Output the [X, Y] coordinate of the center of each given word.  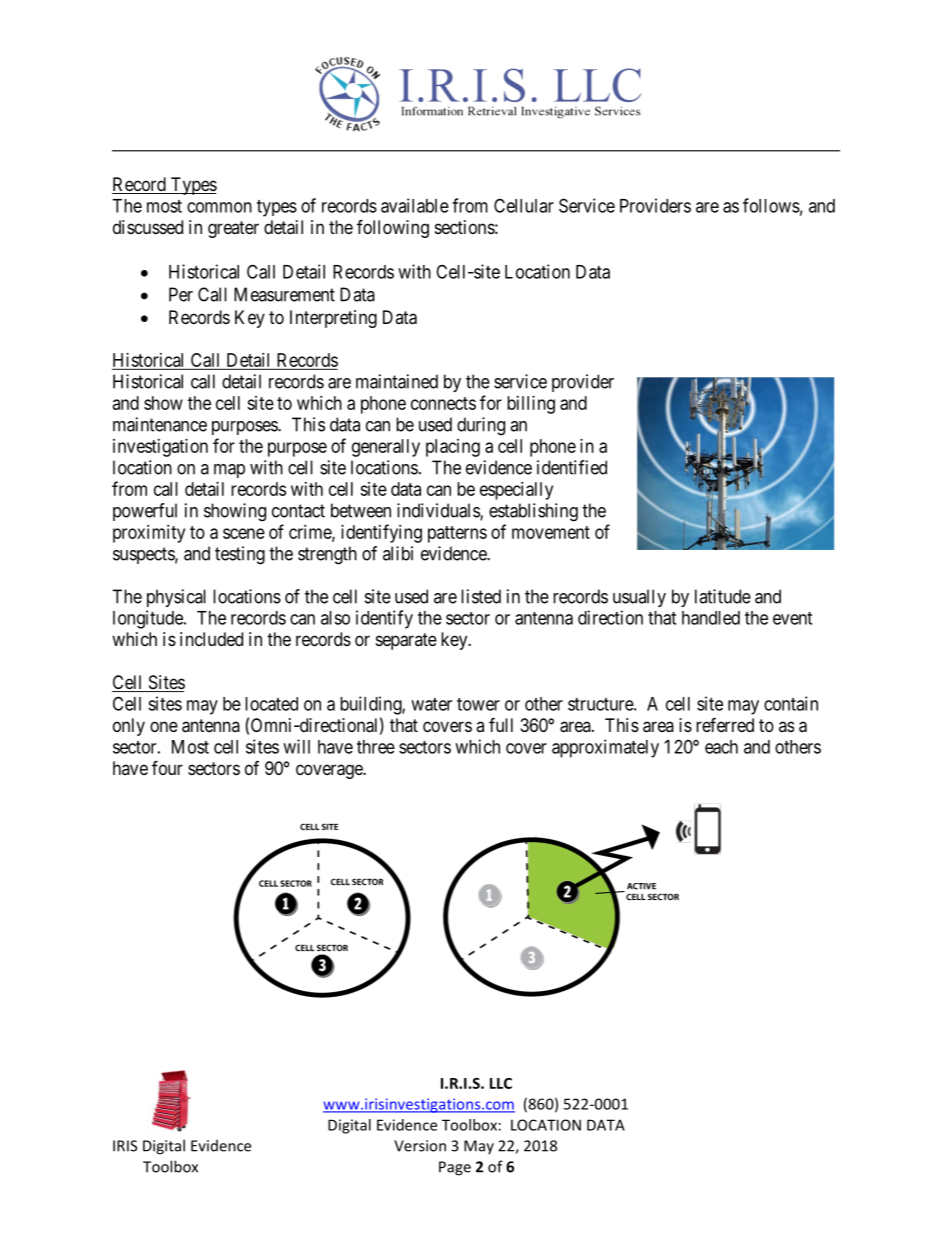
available [415, 205]
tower [478, 704]
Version [420, 1146]
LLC [501, 1083]
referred [725, 724]
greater [233, 229]
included [211, 639]
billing [531, 405]
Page [455, 1168]
